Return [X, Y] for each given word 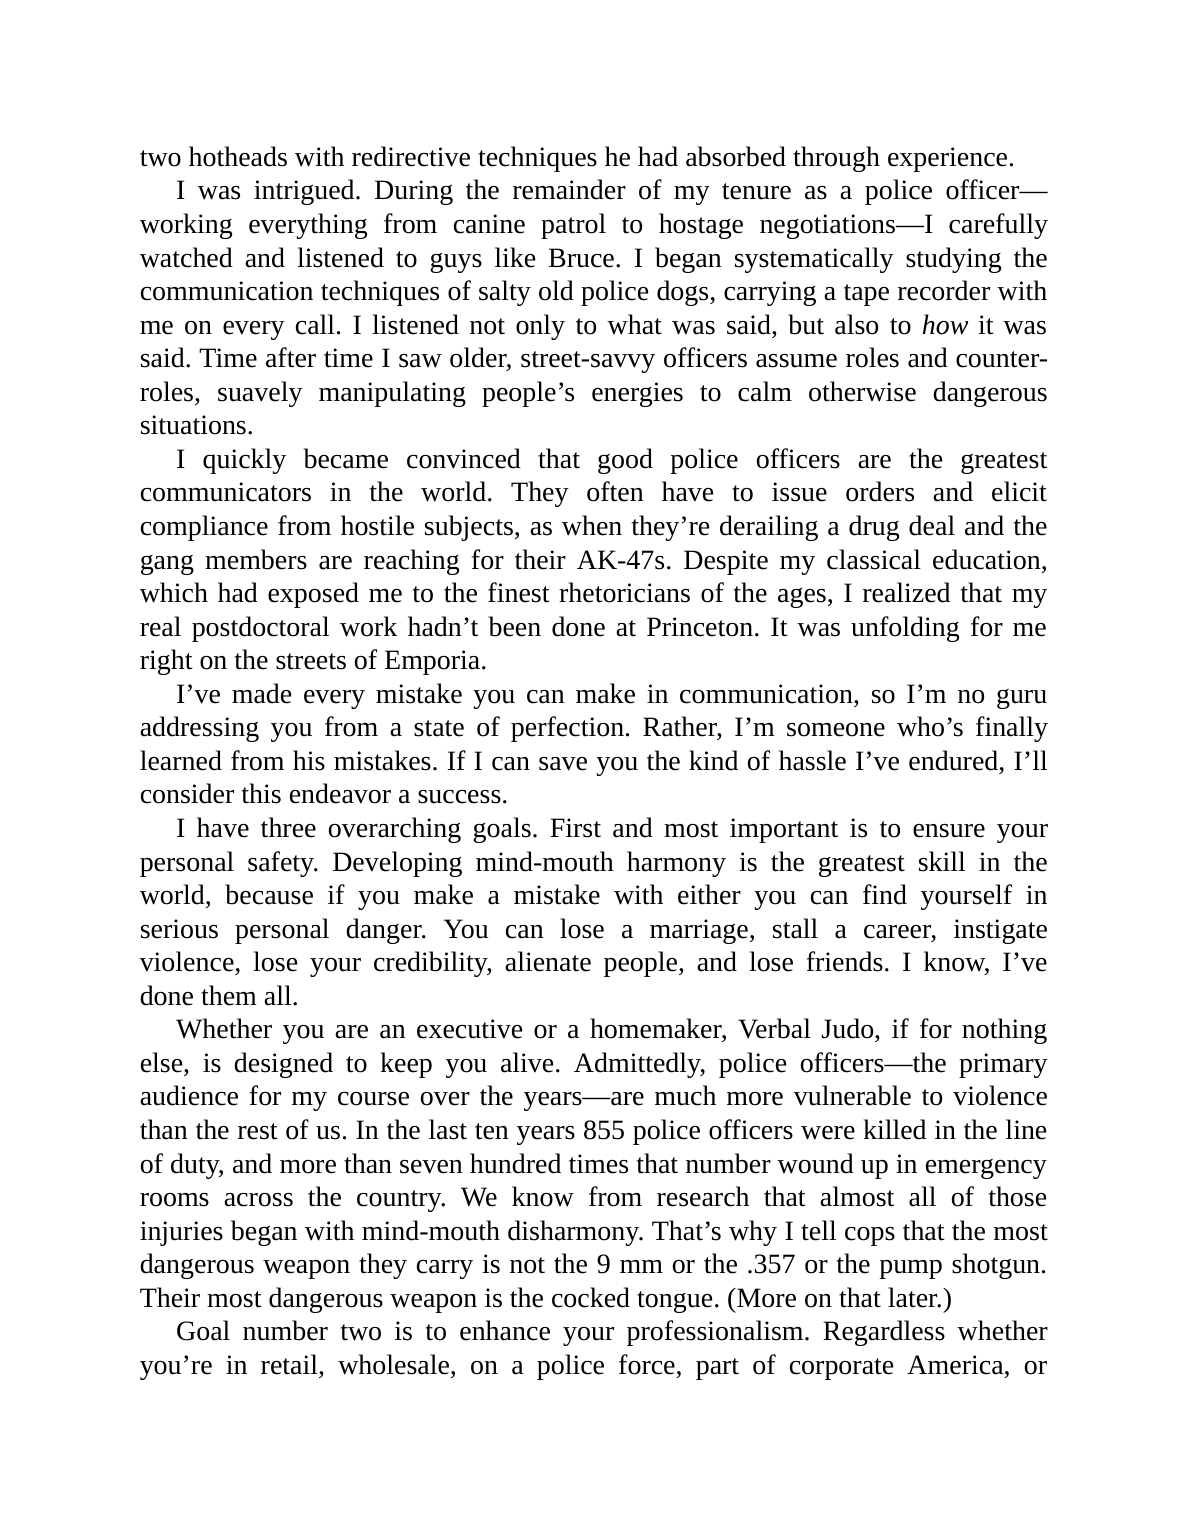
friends [845, 961]
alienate [548, 961]
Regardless [884, 1333]
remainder [569, 189]
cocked [591, 1297]
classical [874, 559]
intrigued [305, 192]
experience [947, 159]
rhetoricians [624, 592]
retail [290, 1364]
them [229, 995]
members [256, 559]
